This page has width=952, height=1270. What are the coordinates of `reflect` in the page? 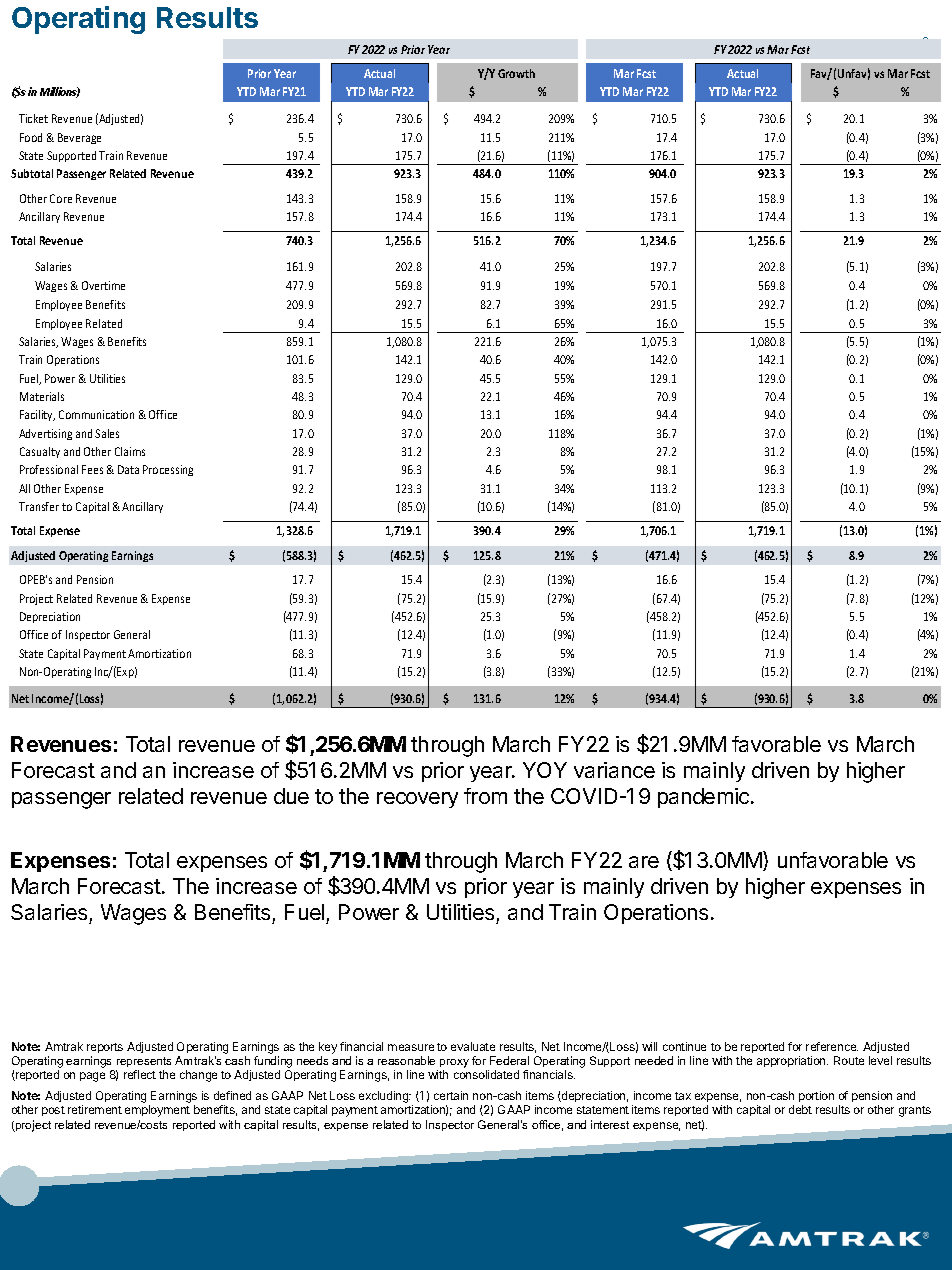 It's located at (140, 1074).
